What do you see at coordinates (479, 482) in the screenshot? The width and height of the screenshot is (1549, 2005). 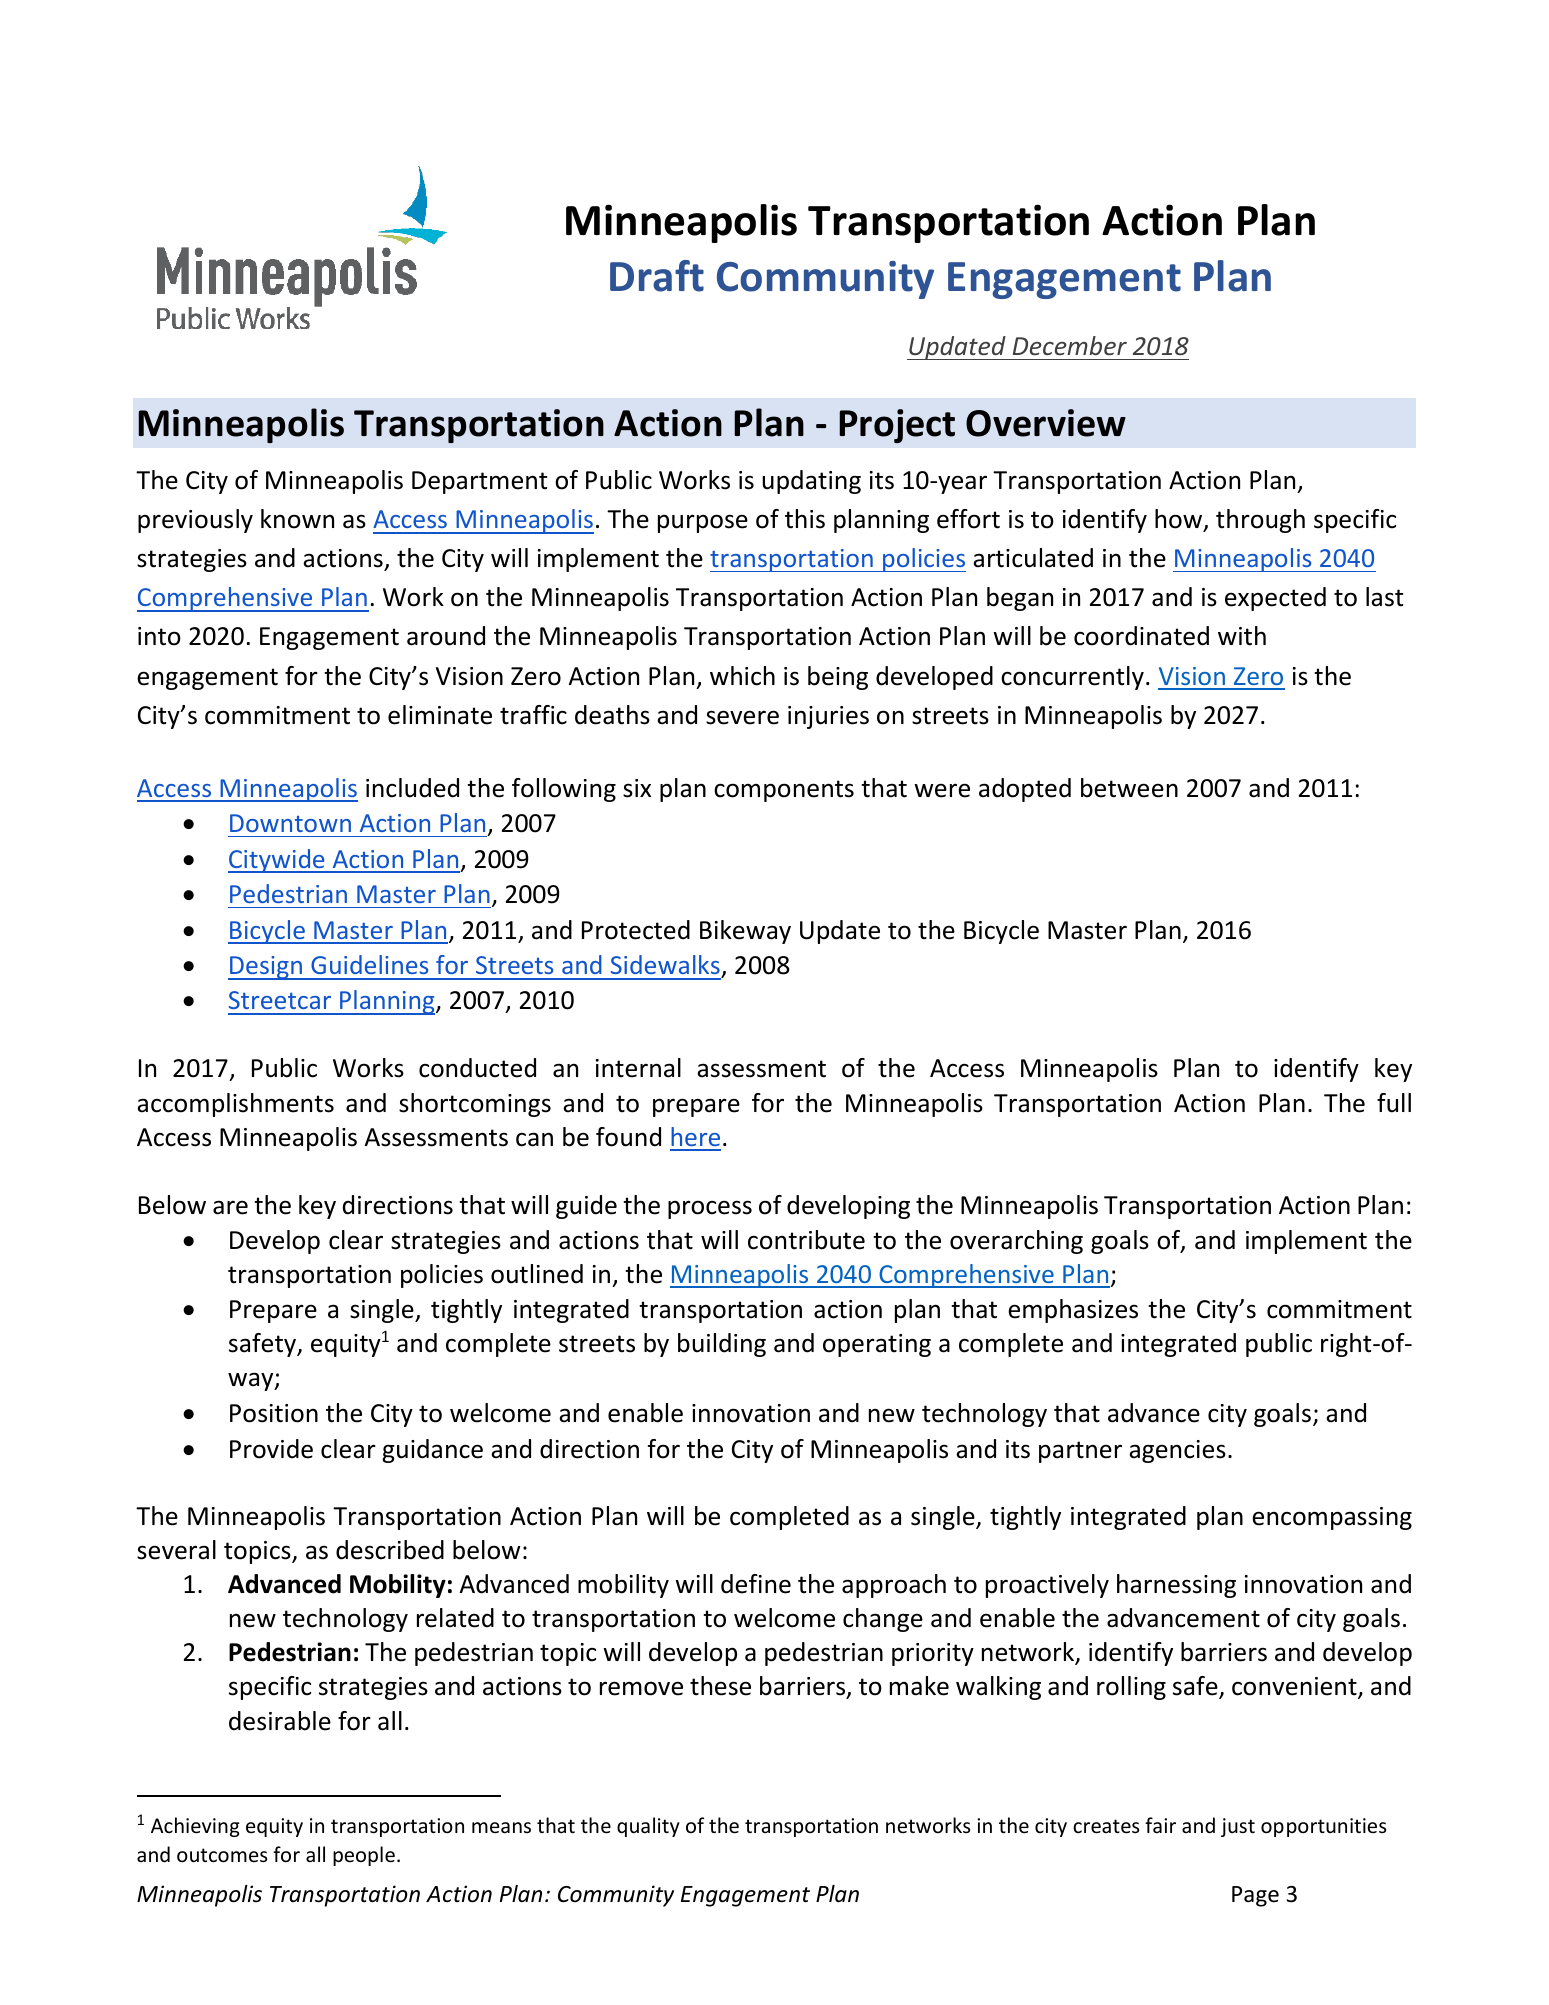 I see `Department` at bounding box center [479, 482].
